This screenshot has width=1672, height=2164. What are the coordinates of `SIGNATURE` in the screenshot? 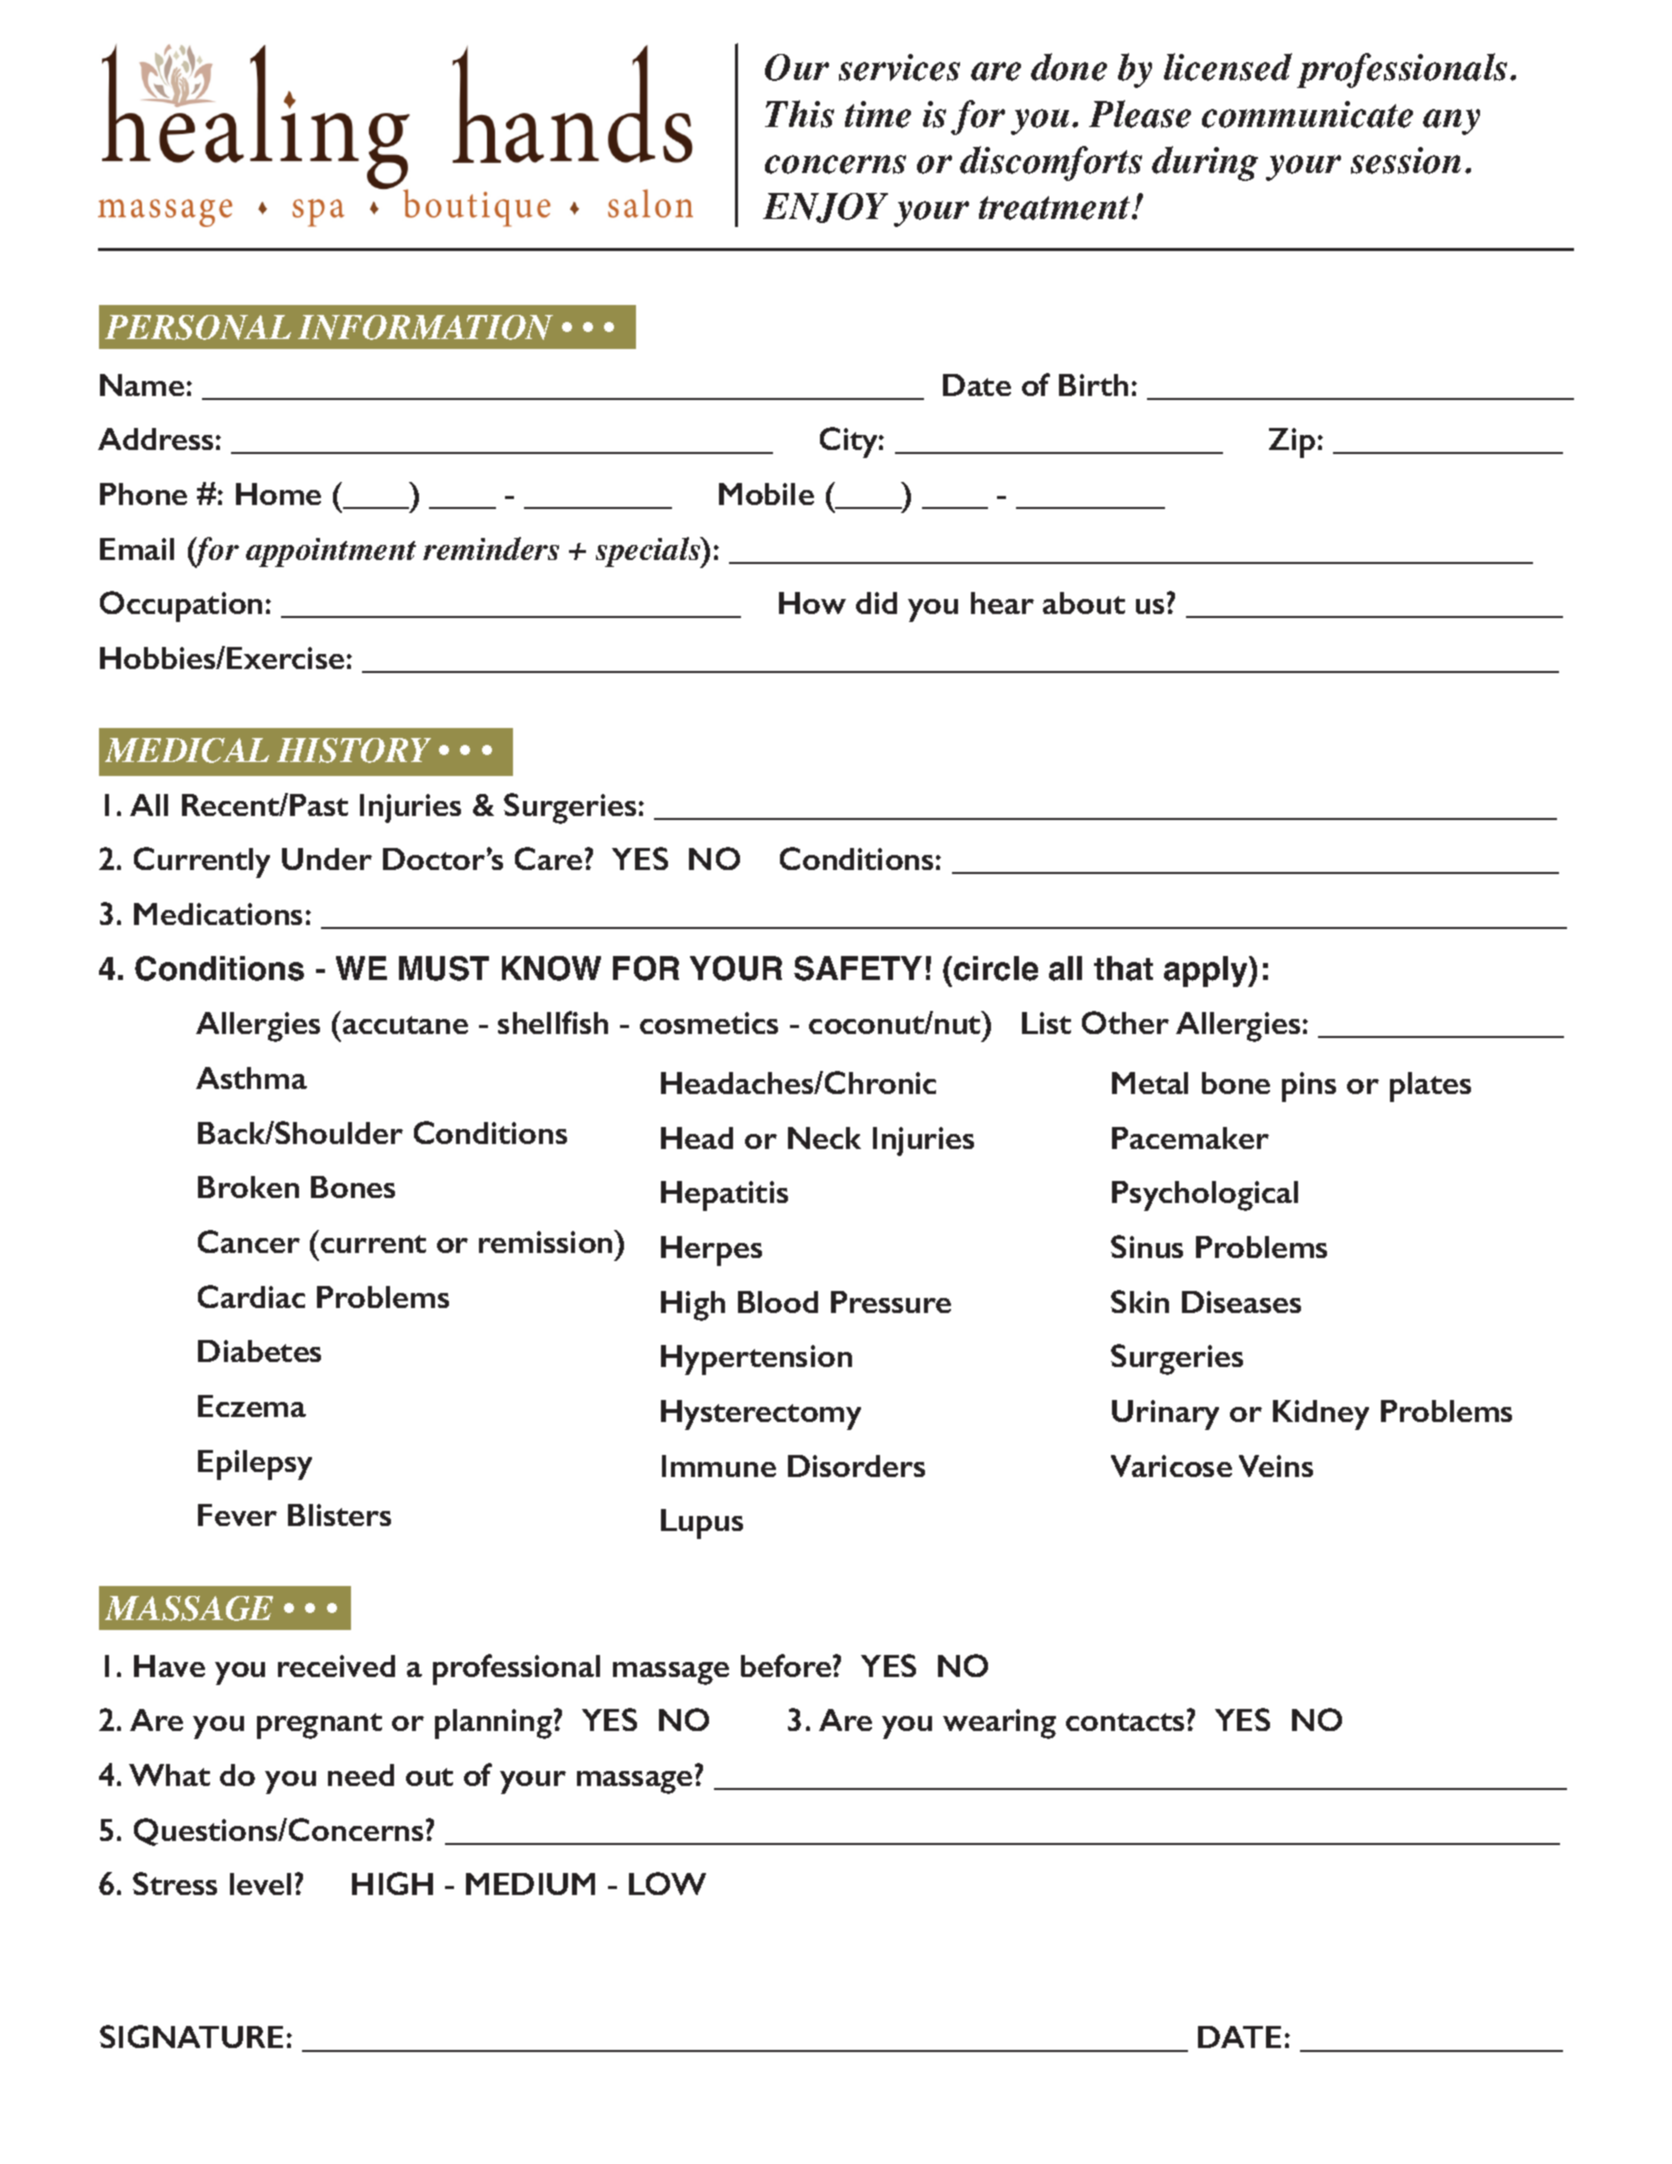 It's located at (191, 2036).
